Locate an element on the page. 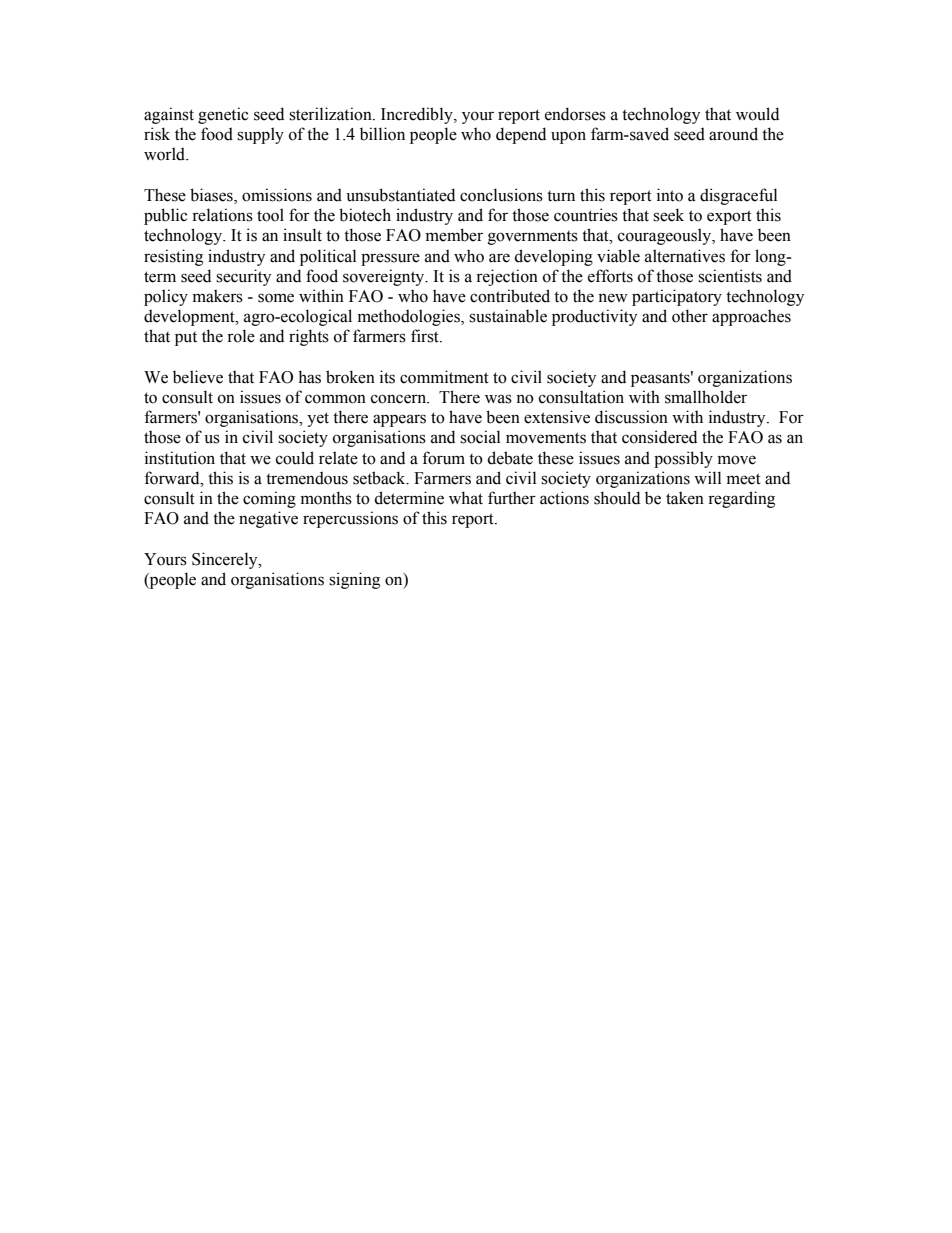 Image resolution: width=952 pixels, height=1233 pixels. other is located at coordinates (690, 316).
